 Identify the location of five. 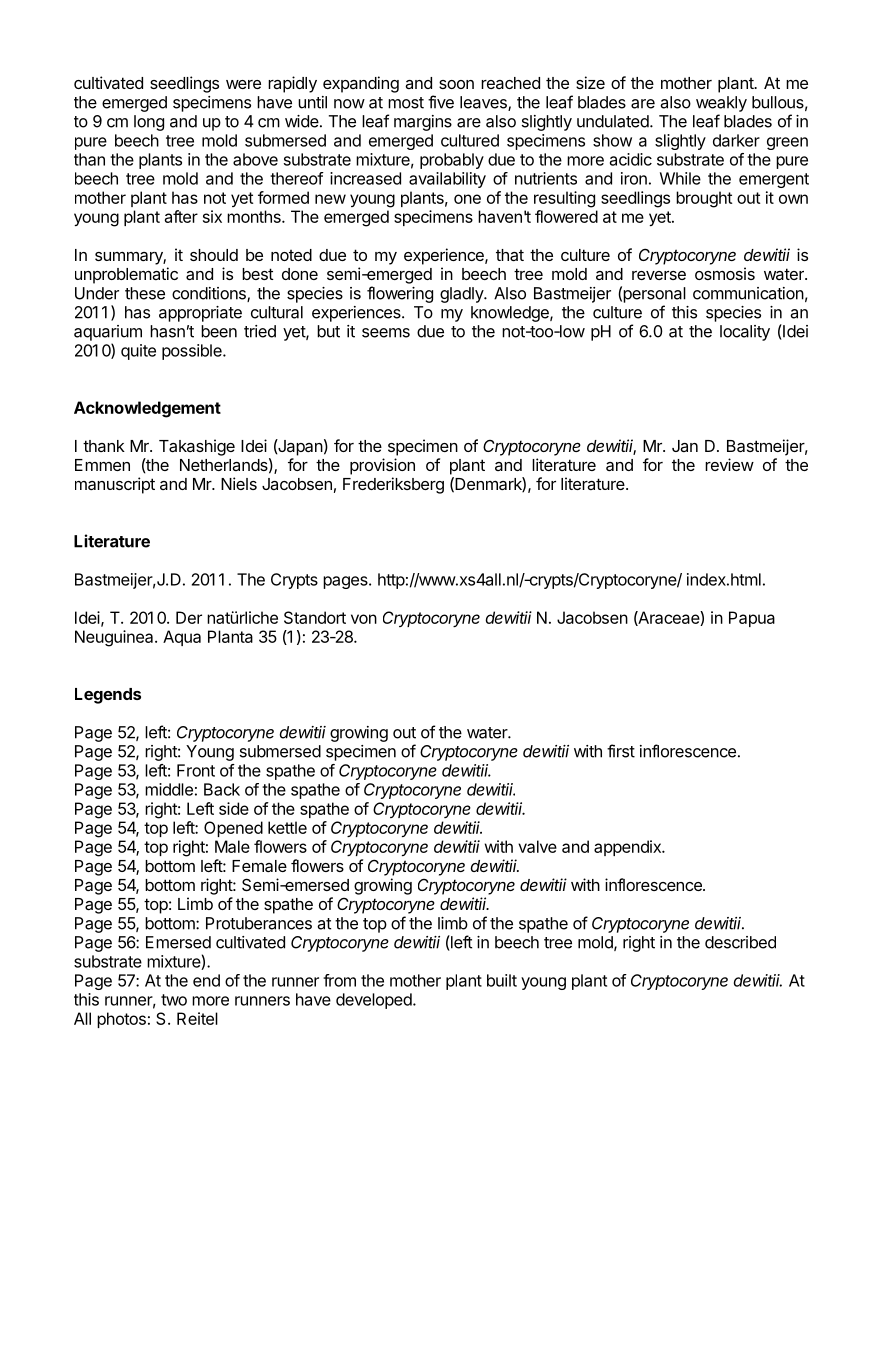
(441, 102).
